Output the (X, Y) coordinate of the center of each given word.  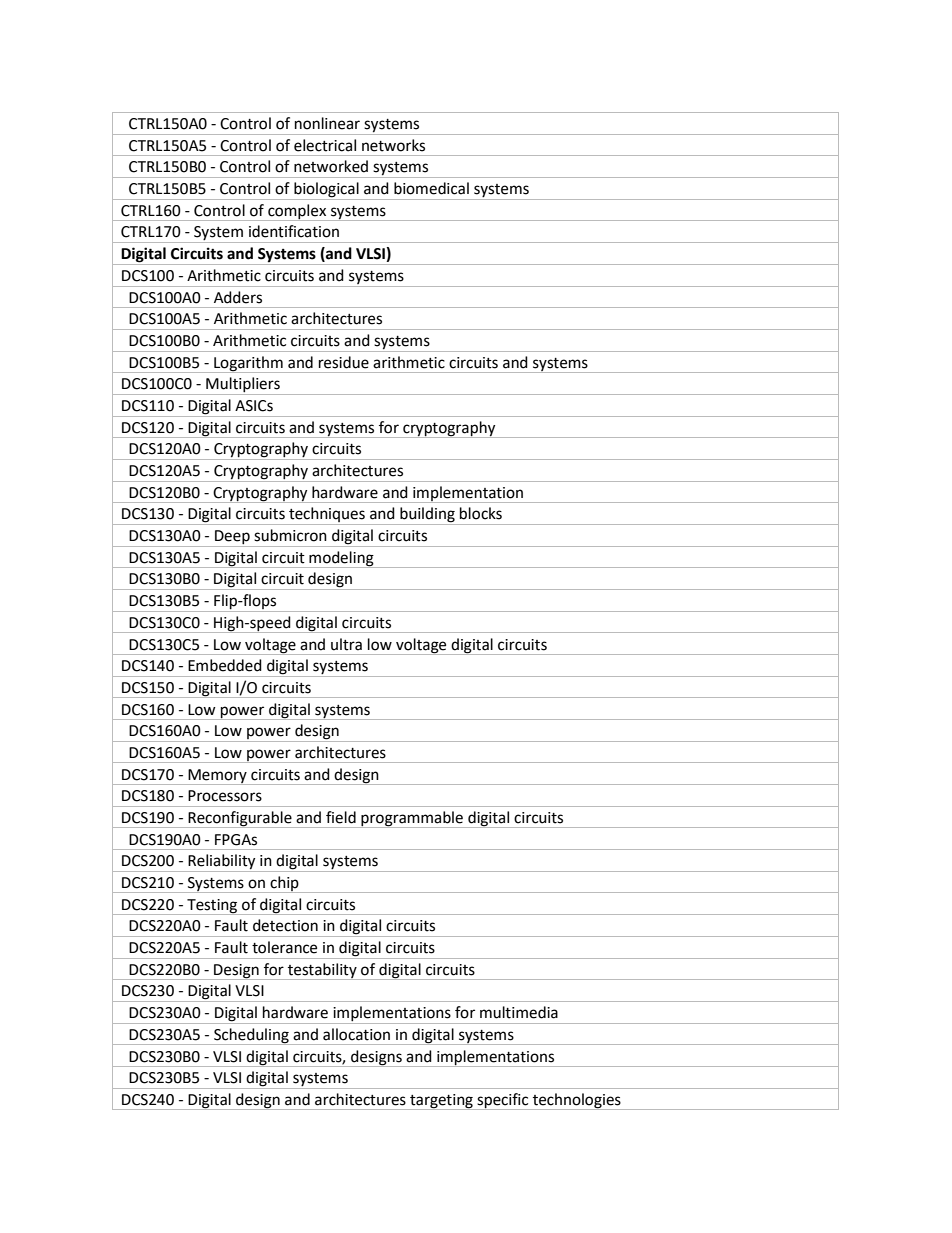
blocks (481, 513)
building (427, 516)
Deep (232, 538)
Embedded (225, 665)
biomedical (431, 188)
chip (284, 884)
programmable (412, 819)
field (341, 817)
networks (393, 145)
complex (297, 212)
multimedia (519, 1012)
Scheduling (251, 1036)
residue (344, 362)
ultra (346, 644)
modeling (341, 559)
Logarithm (248, 364)
